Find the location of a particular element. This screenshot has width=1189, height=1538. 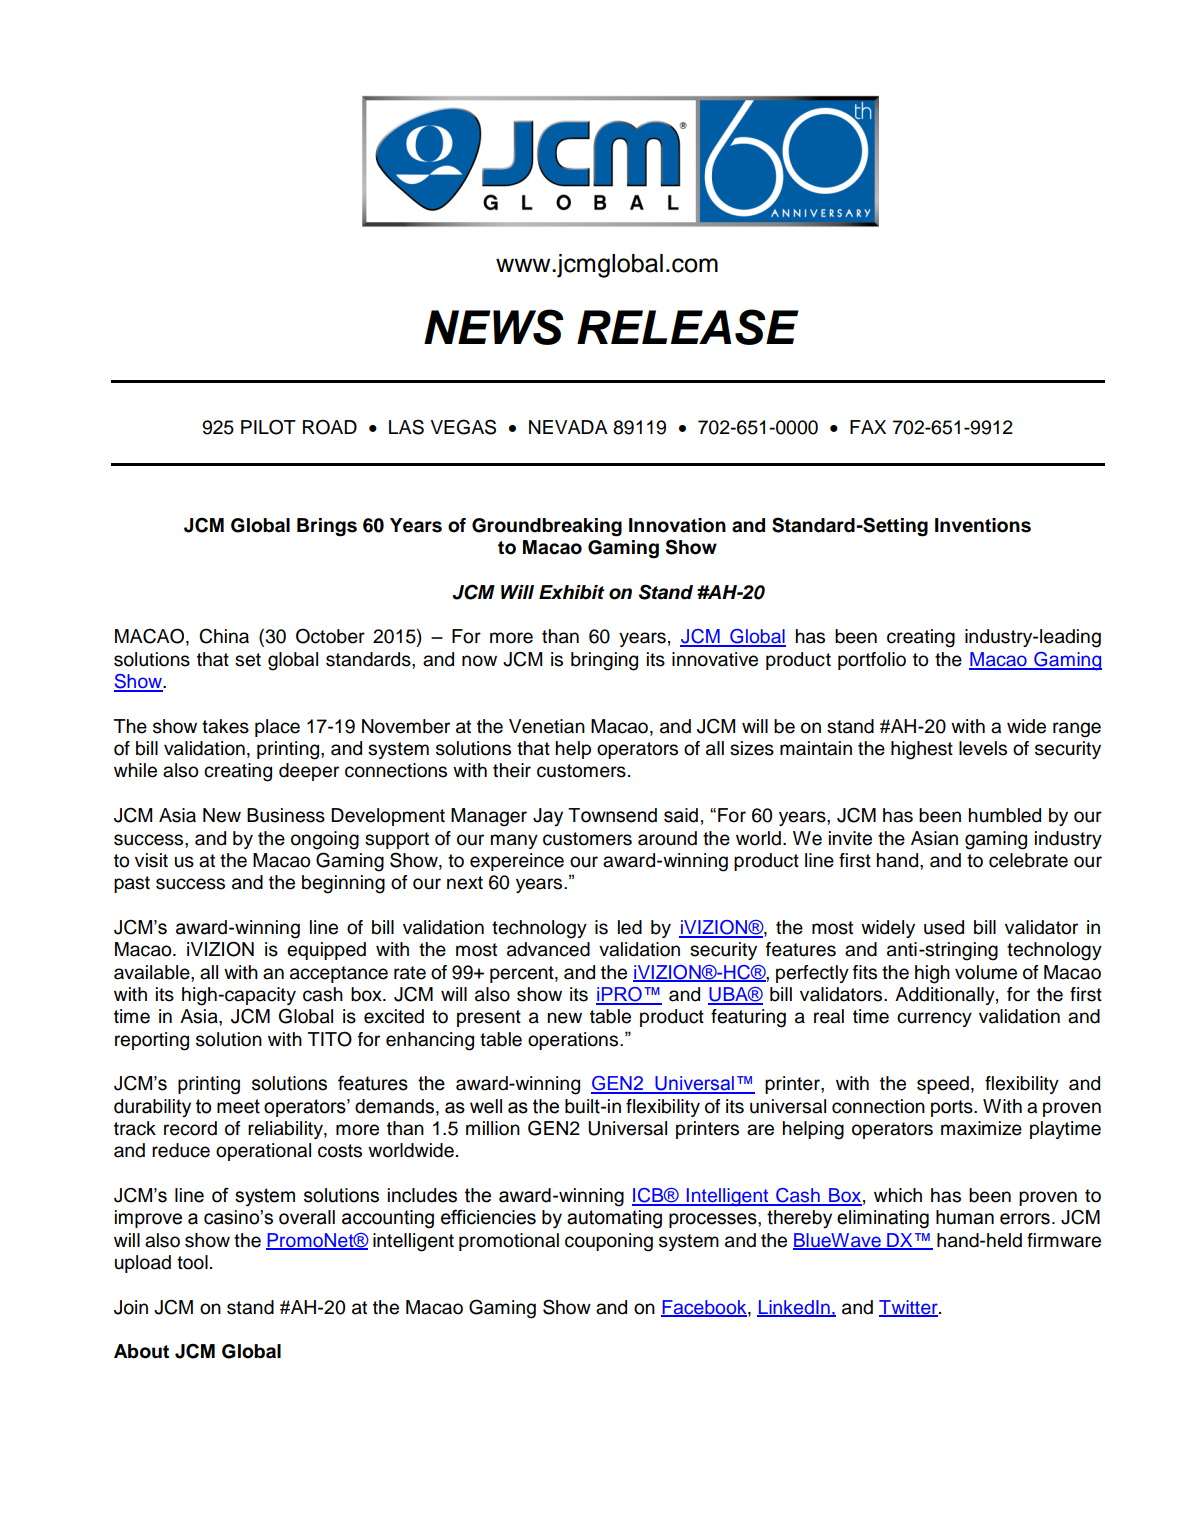

FAX is located at coordinates (868, 427).
